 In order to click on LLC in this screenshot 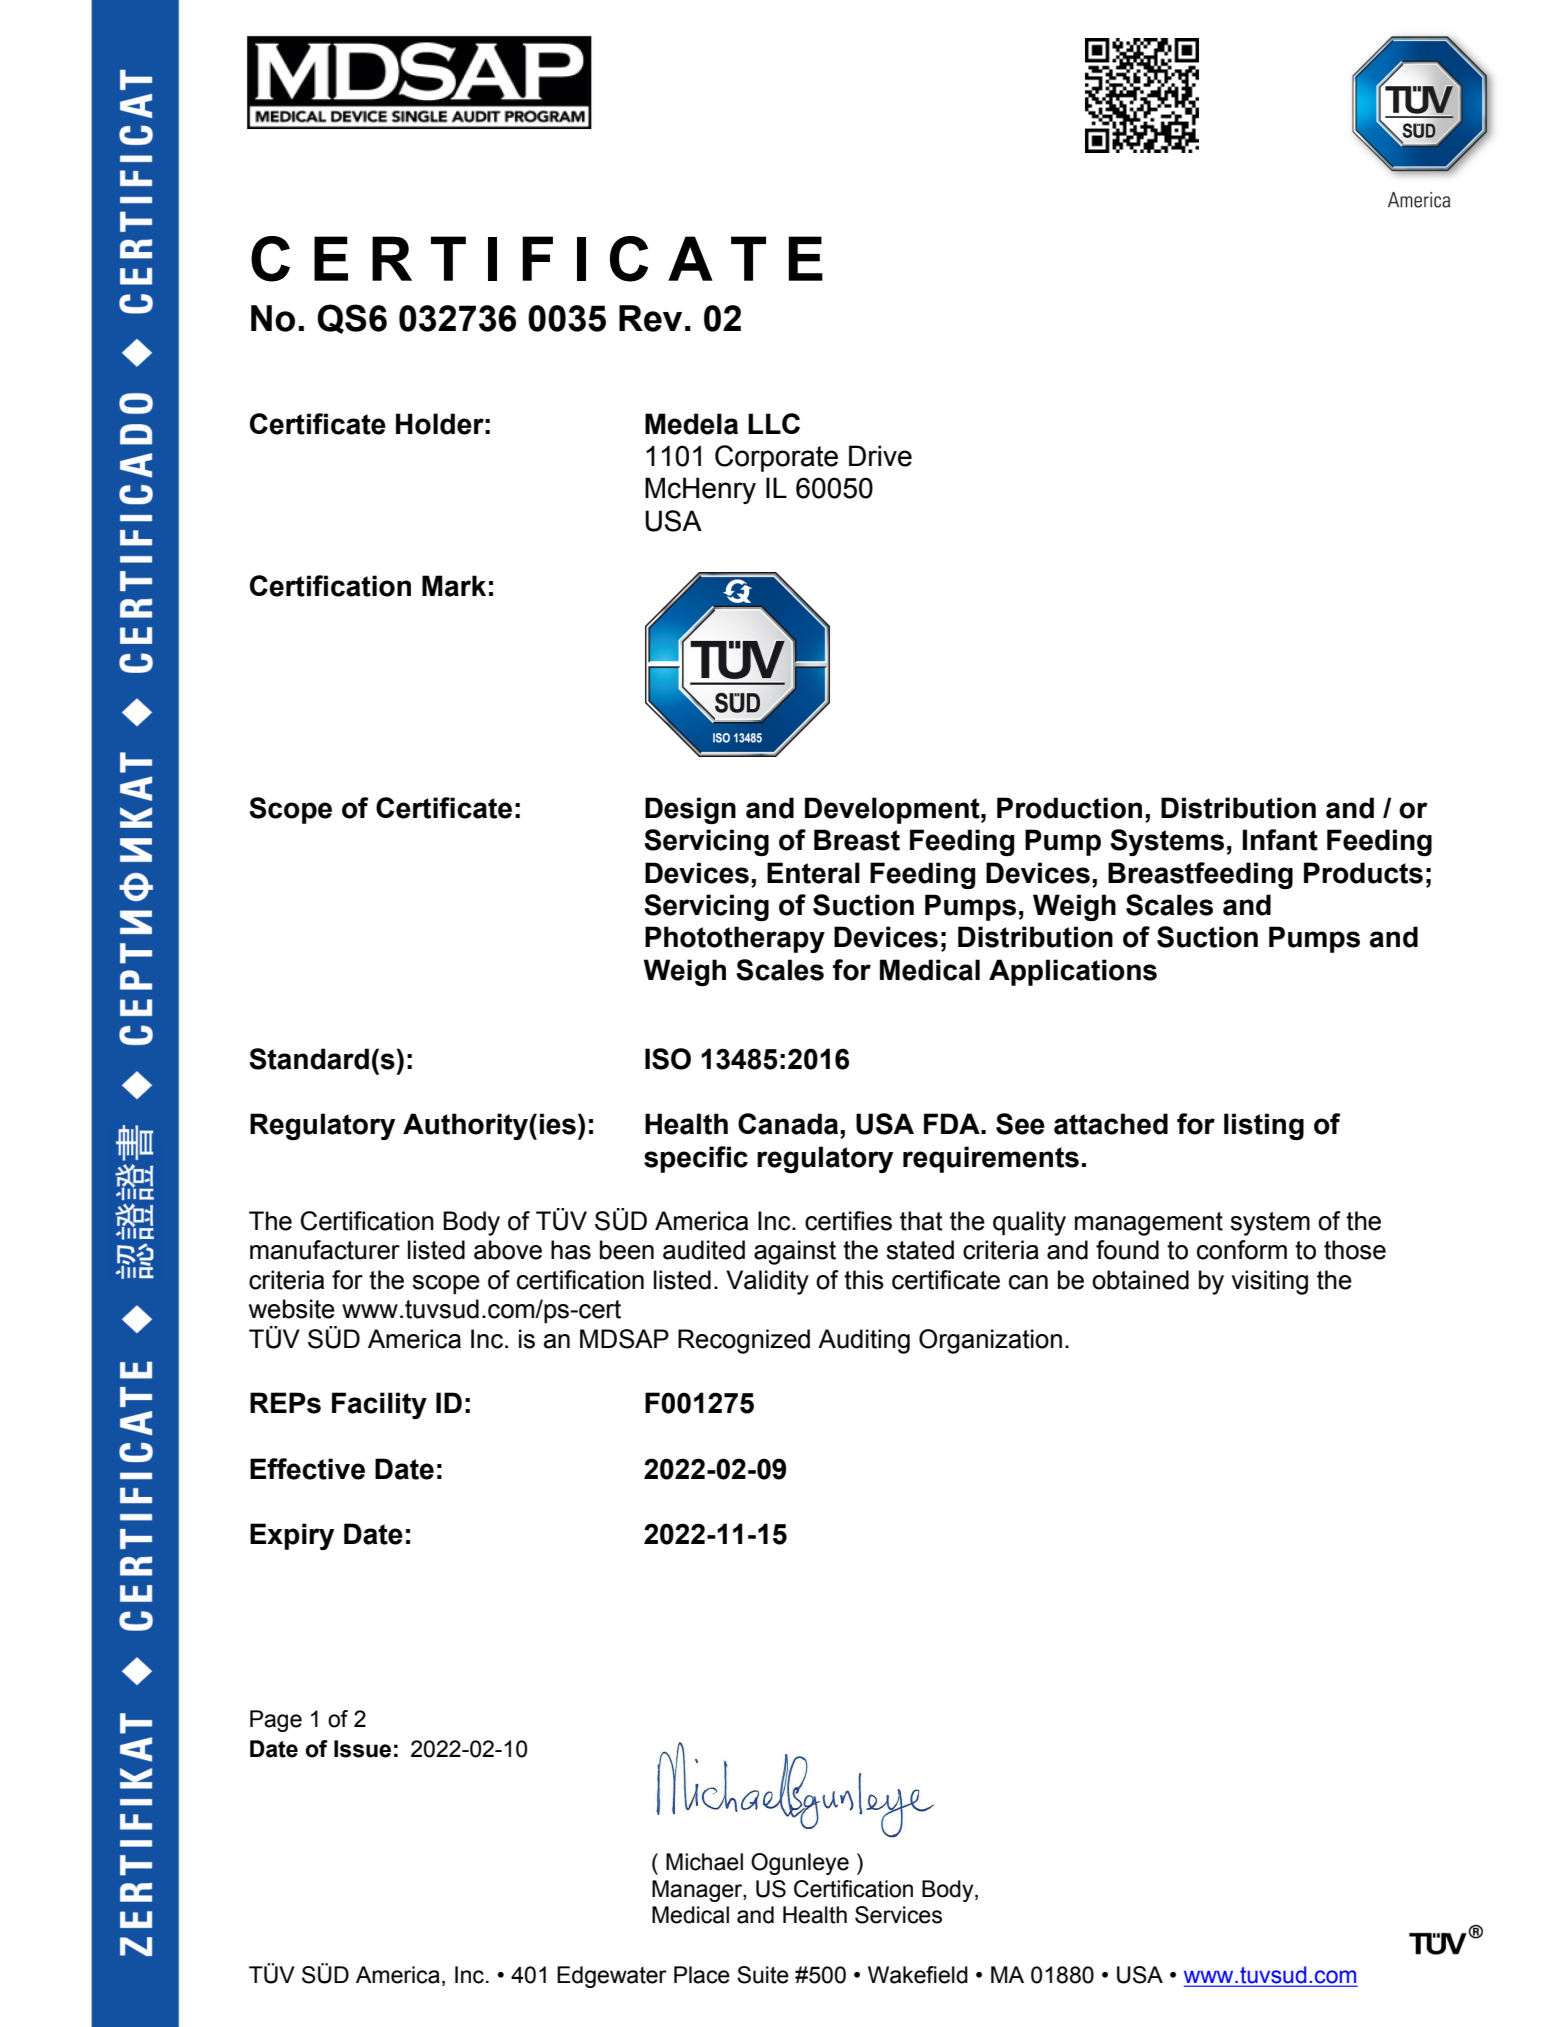, I will do `click(774, 423)`.
